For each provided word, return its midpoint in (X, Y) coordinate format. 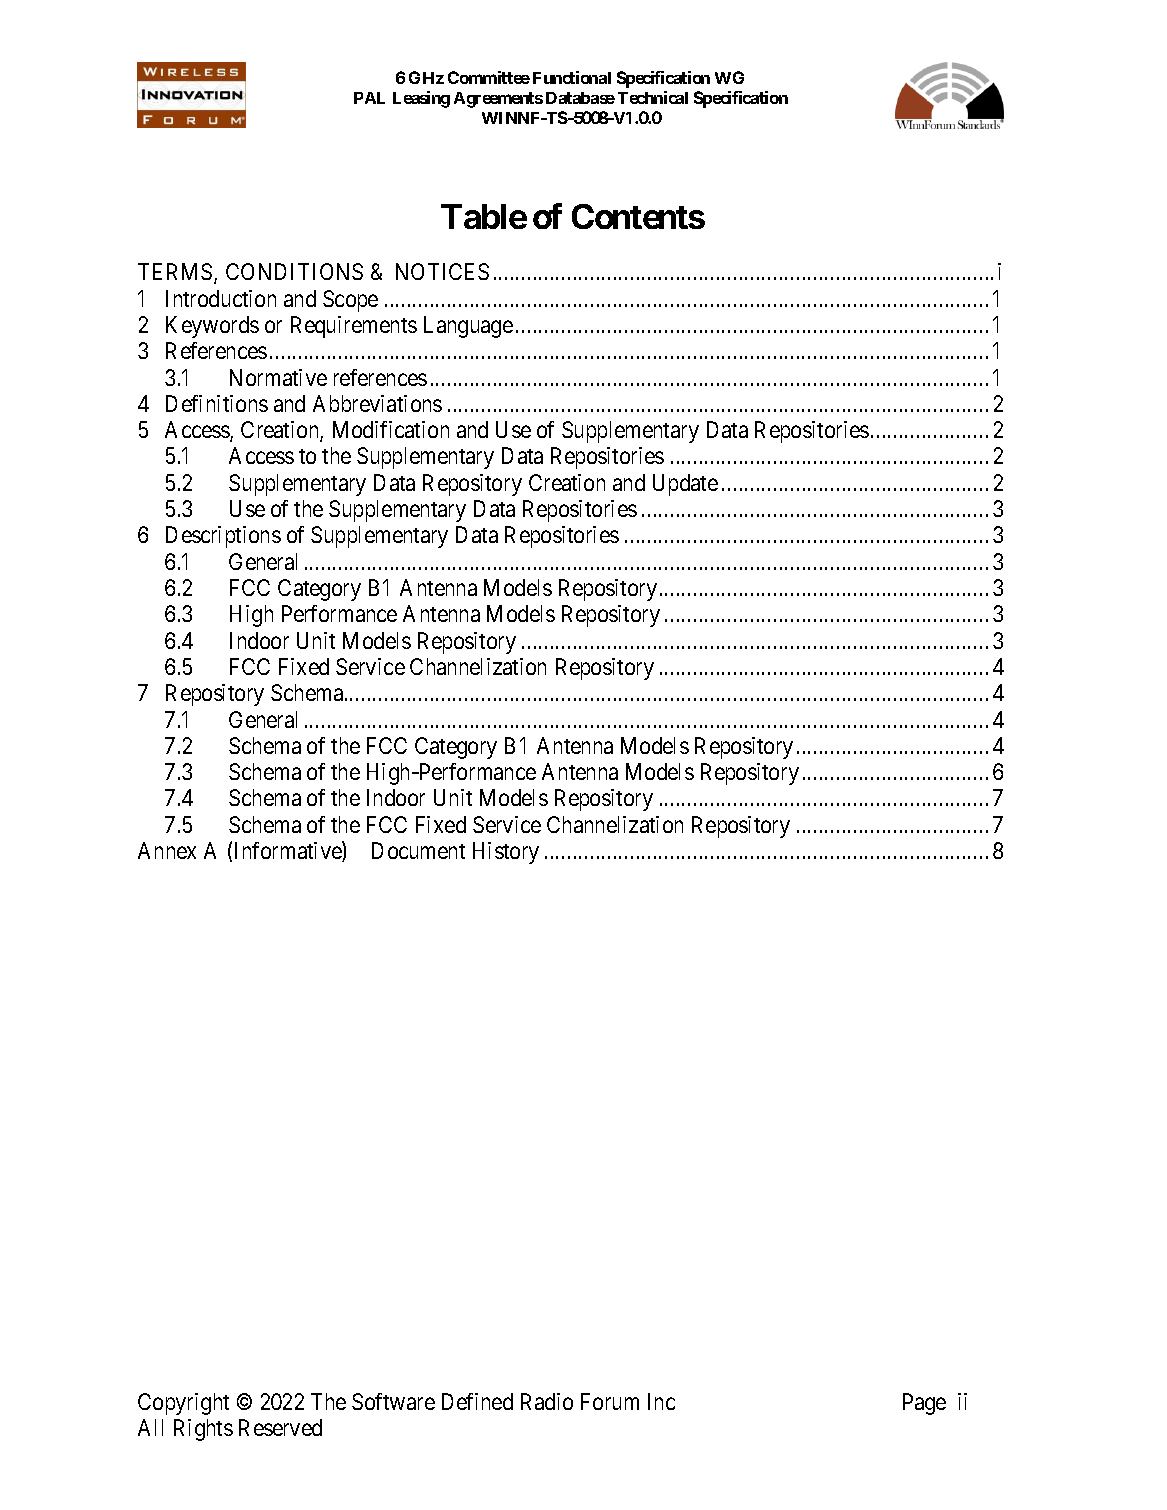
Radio (547, 1401)
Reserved (280, 1427)
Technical (653, 97)
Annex (167, 850)
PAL (369, 98)
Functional (572, 77)
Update (685, 485)
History (506, 853)
